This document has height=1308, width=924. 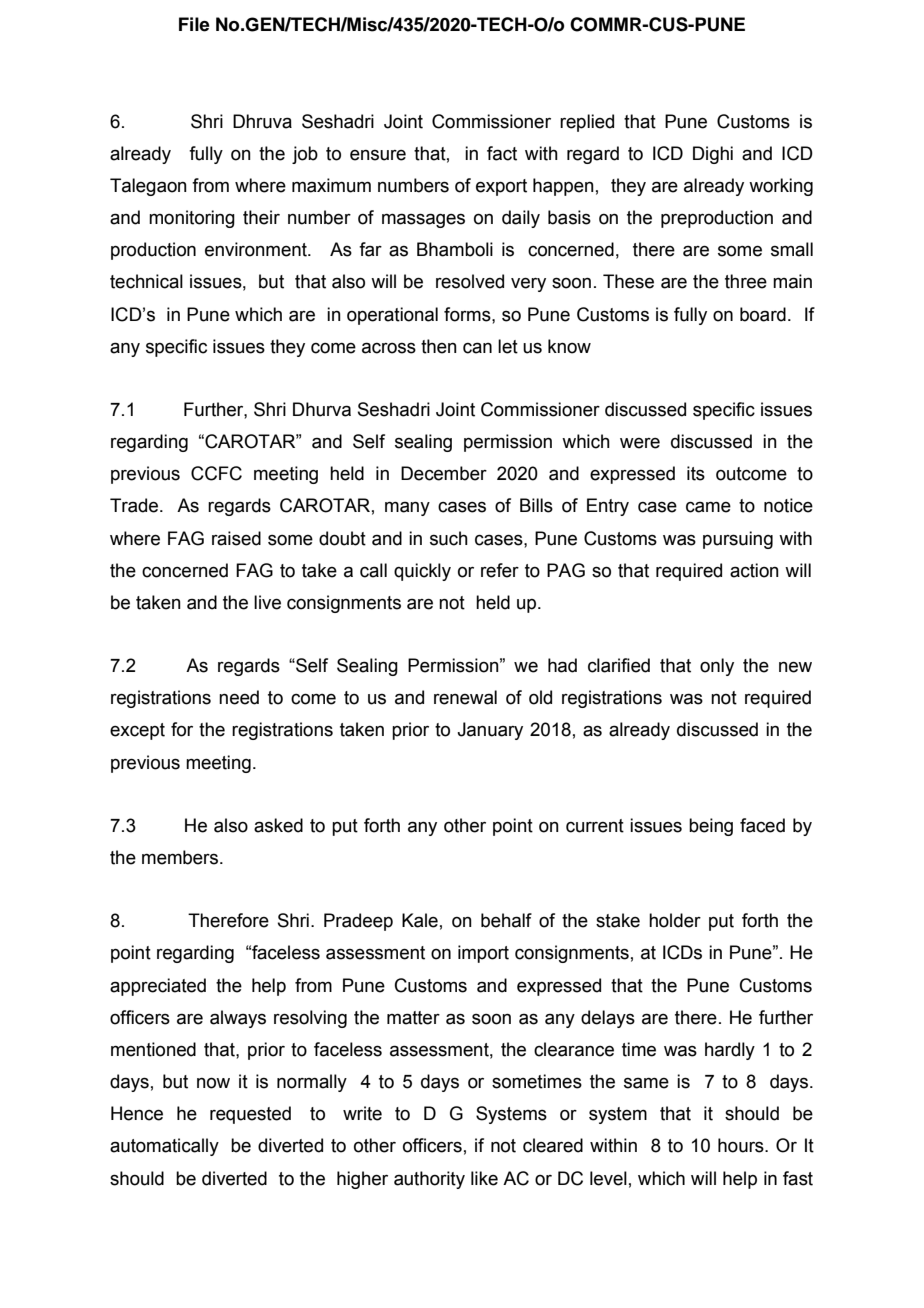 What do you see at coordinates (484, 1178) in the document?
I see `like` at bounding box center [484, 1178].
